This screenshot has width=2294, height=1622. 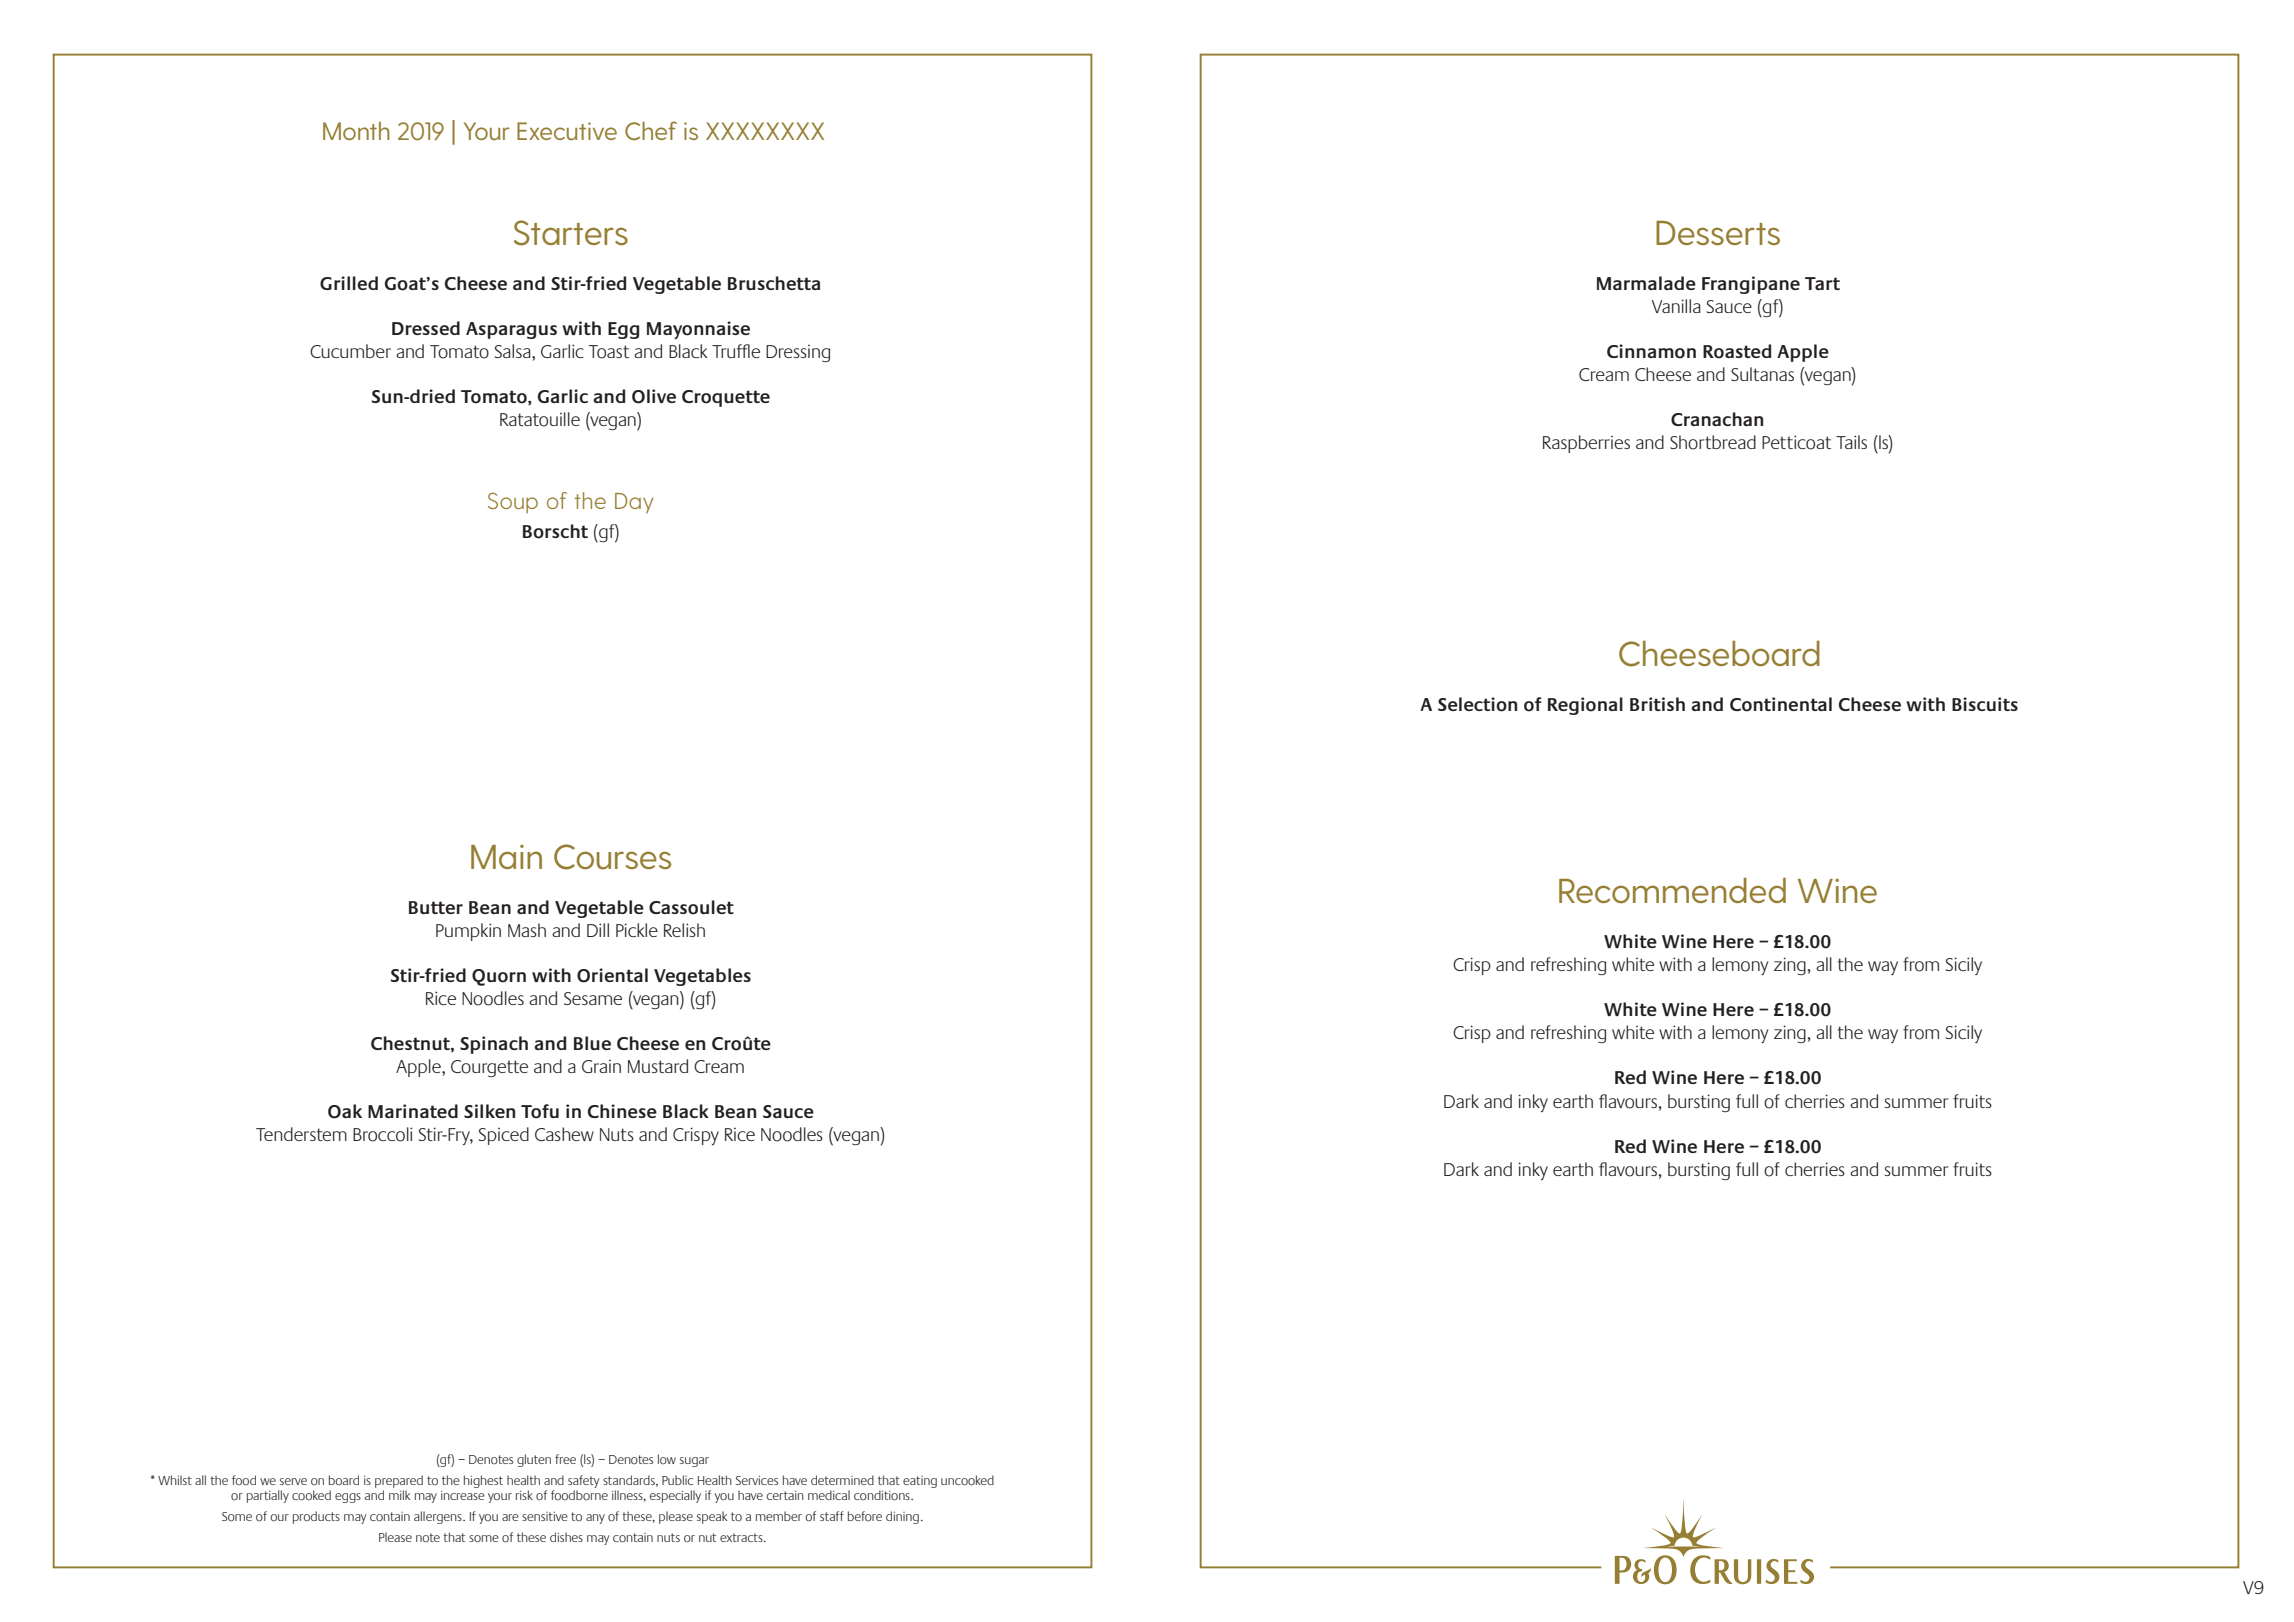 I want to click on XXXXXXXX, so click(x=765, y=131).
